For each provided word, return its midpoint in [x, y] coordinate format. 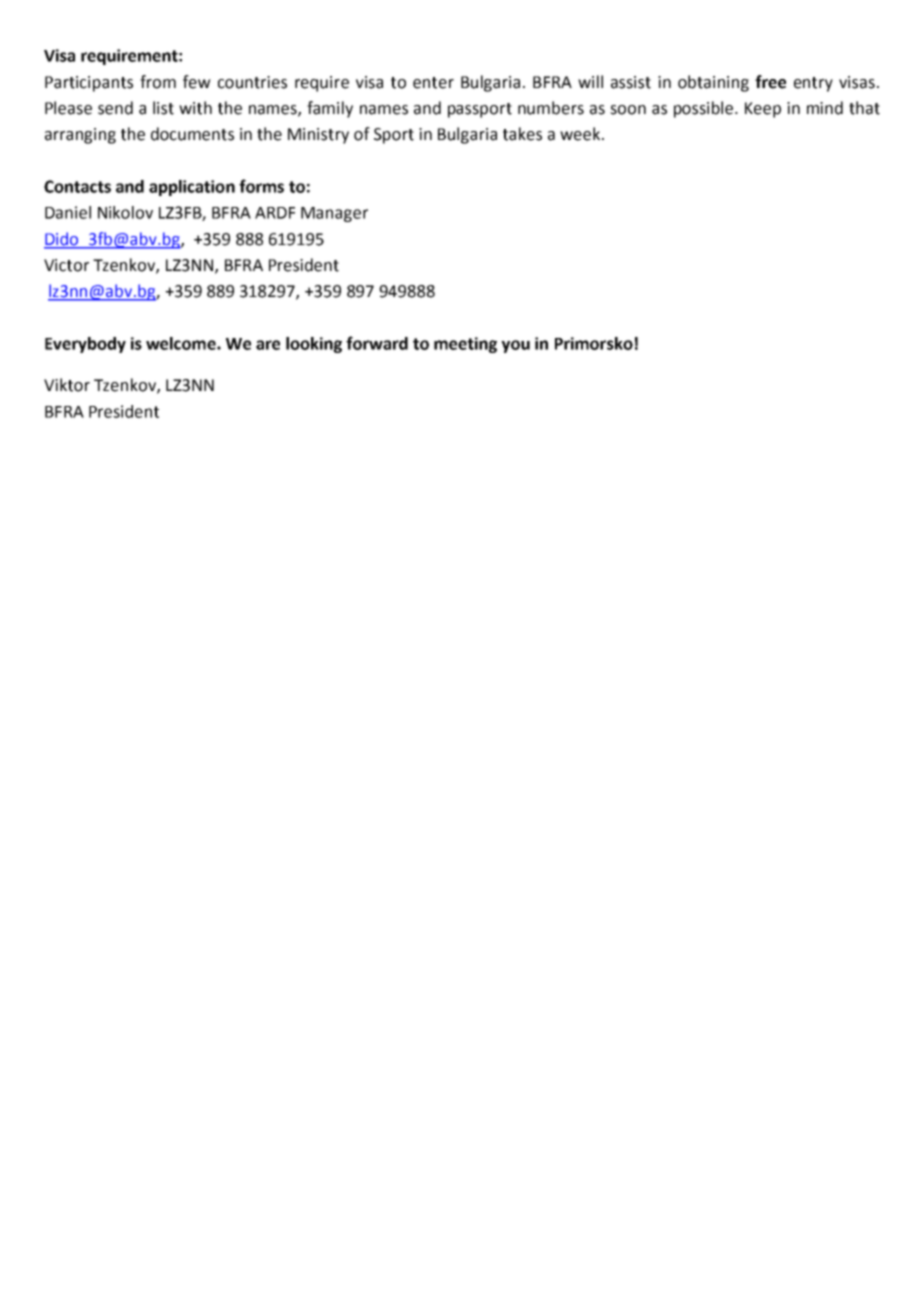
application [192, 188]
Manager [334, 214]
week [581, 134]
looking [314, 345]
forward [377, 343]
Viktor [67, 385]
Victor [66, 265]
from [158, 82]
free [770, 82]
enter [433, 83]
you [515, 346]
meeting [465, 345]
